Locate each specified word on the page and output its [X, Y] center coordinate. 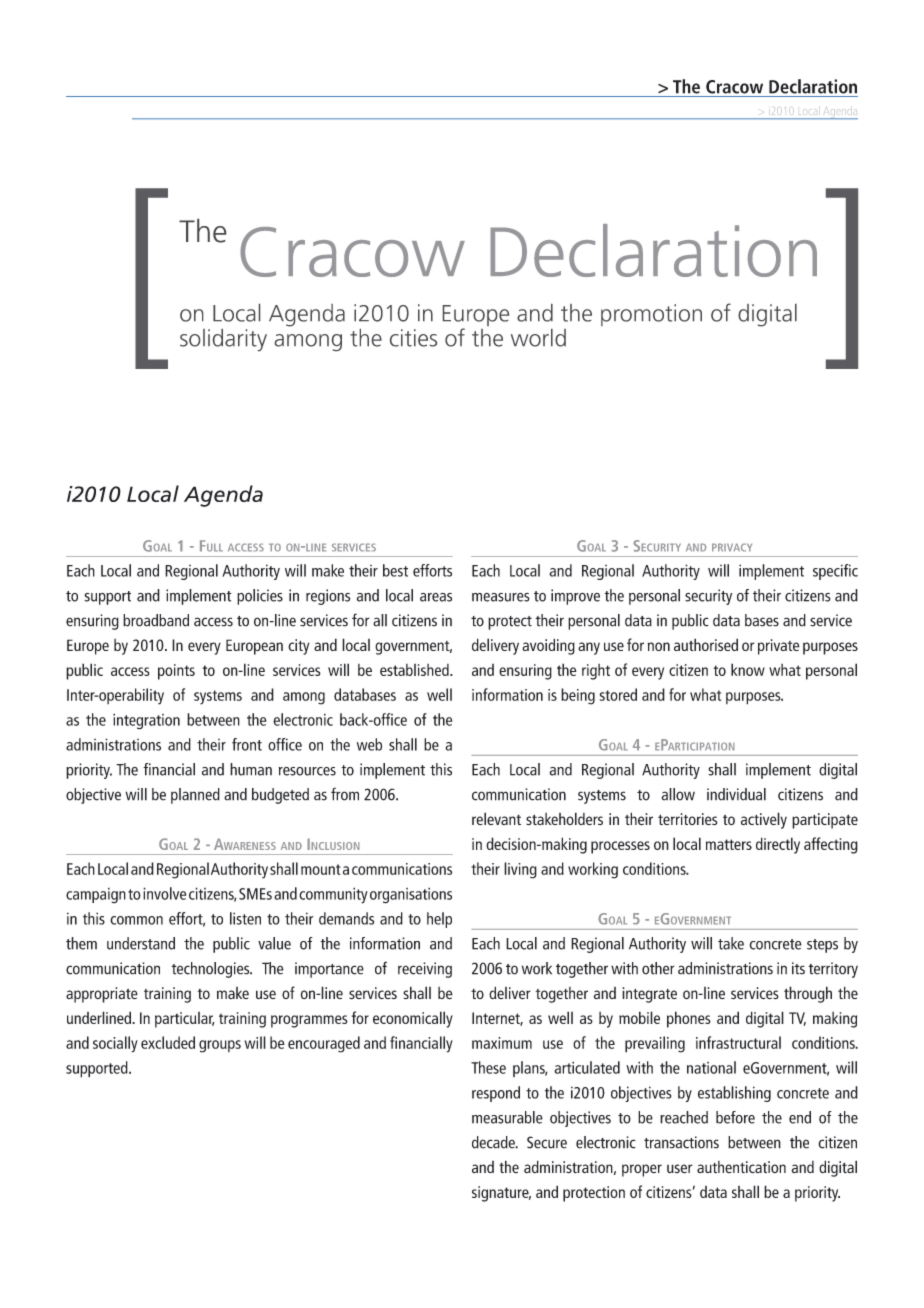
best [395, 570]
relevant [496, 818]
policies [260, 597]
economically [413, 1019]
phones [689, 1019]
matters [729, 844]
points [176, 672]
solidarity [223, 340]
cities [413, 338]
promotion [651, 315]
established [415, 670]
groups [220, 1046]
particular [185, 1020]
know [748, 669]
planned [195, 796]
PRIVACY [732, 547]
